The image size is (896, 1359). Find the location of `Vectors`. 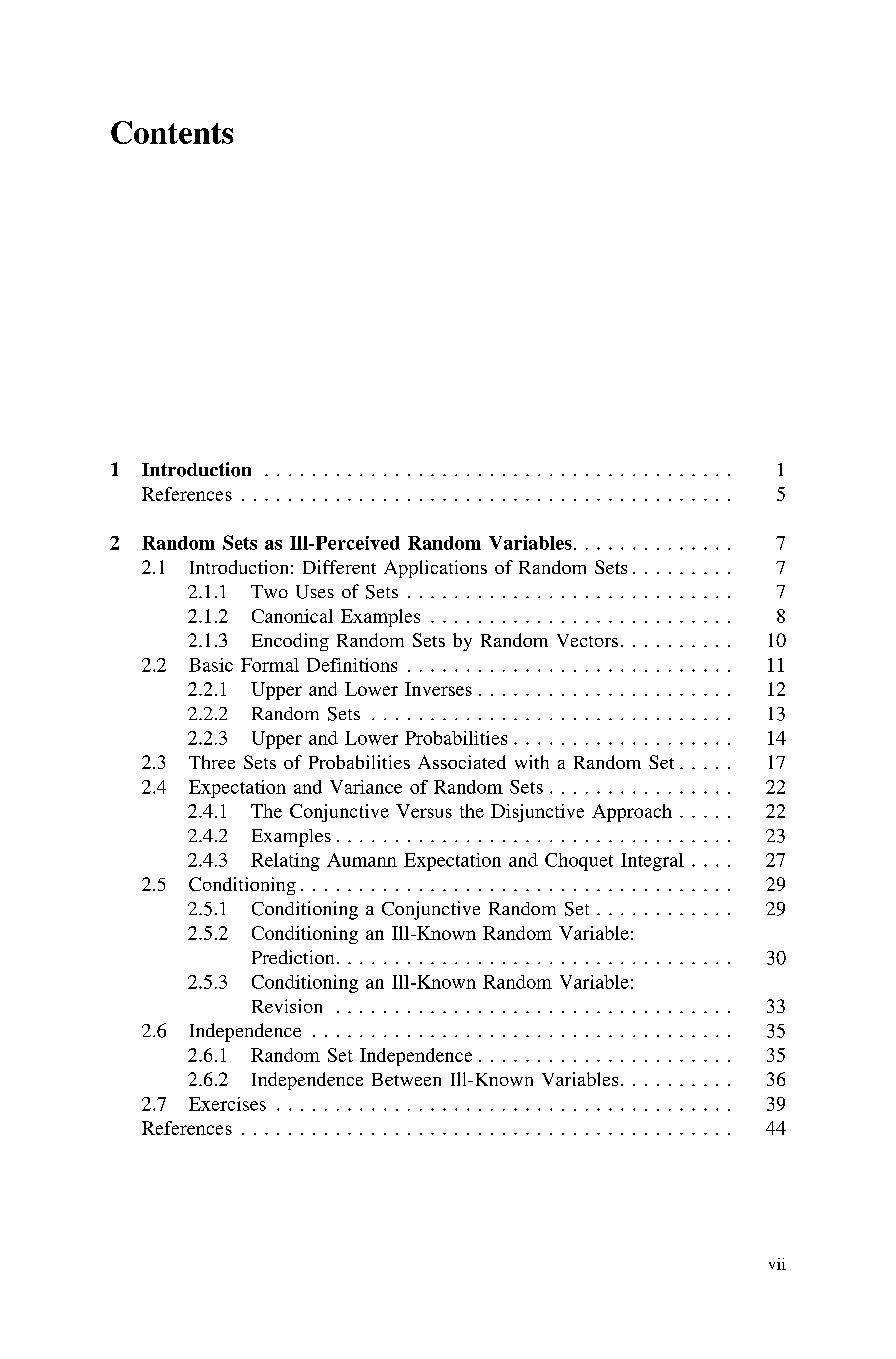

Vectors is located at coordinates (587, 640).
